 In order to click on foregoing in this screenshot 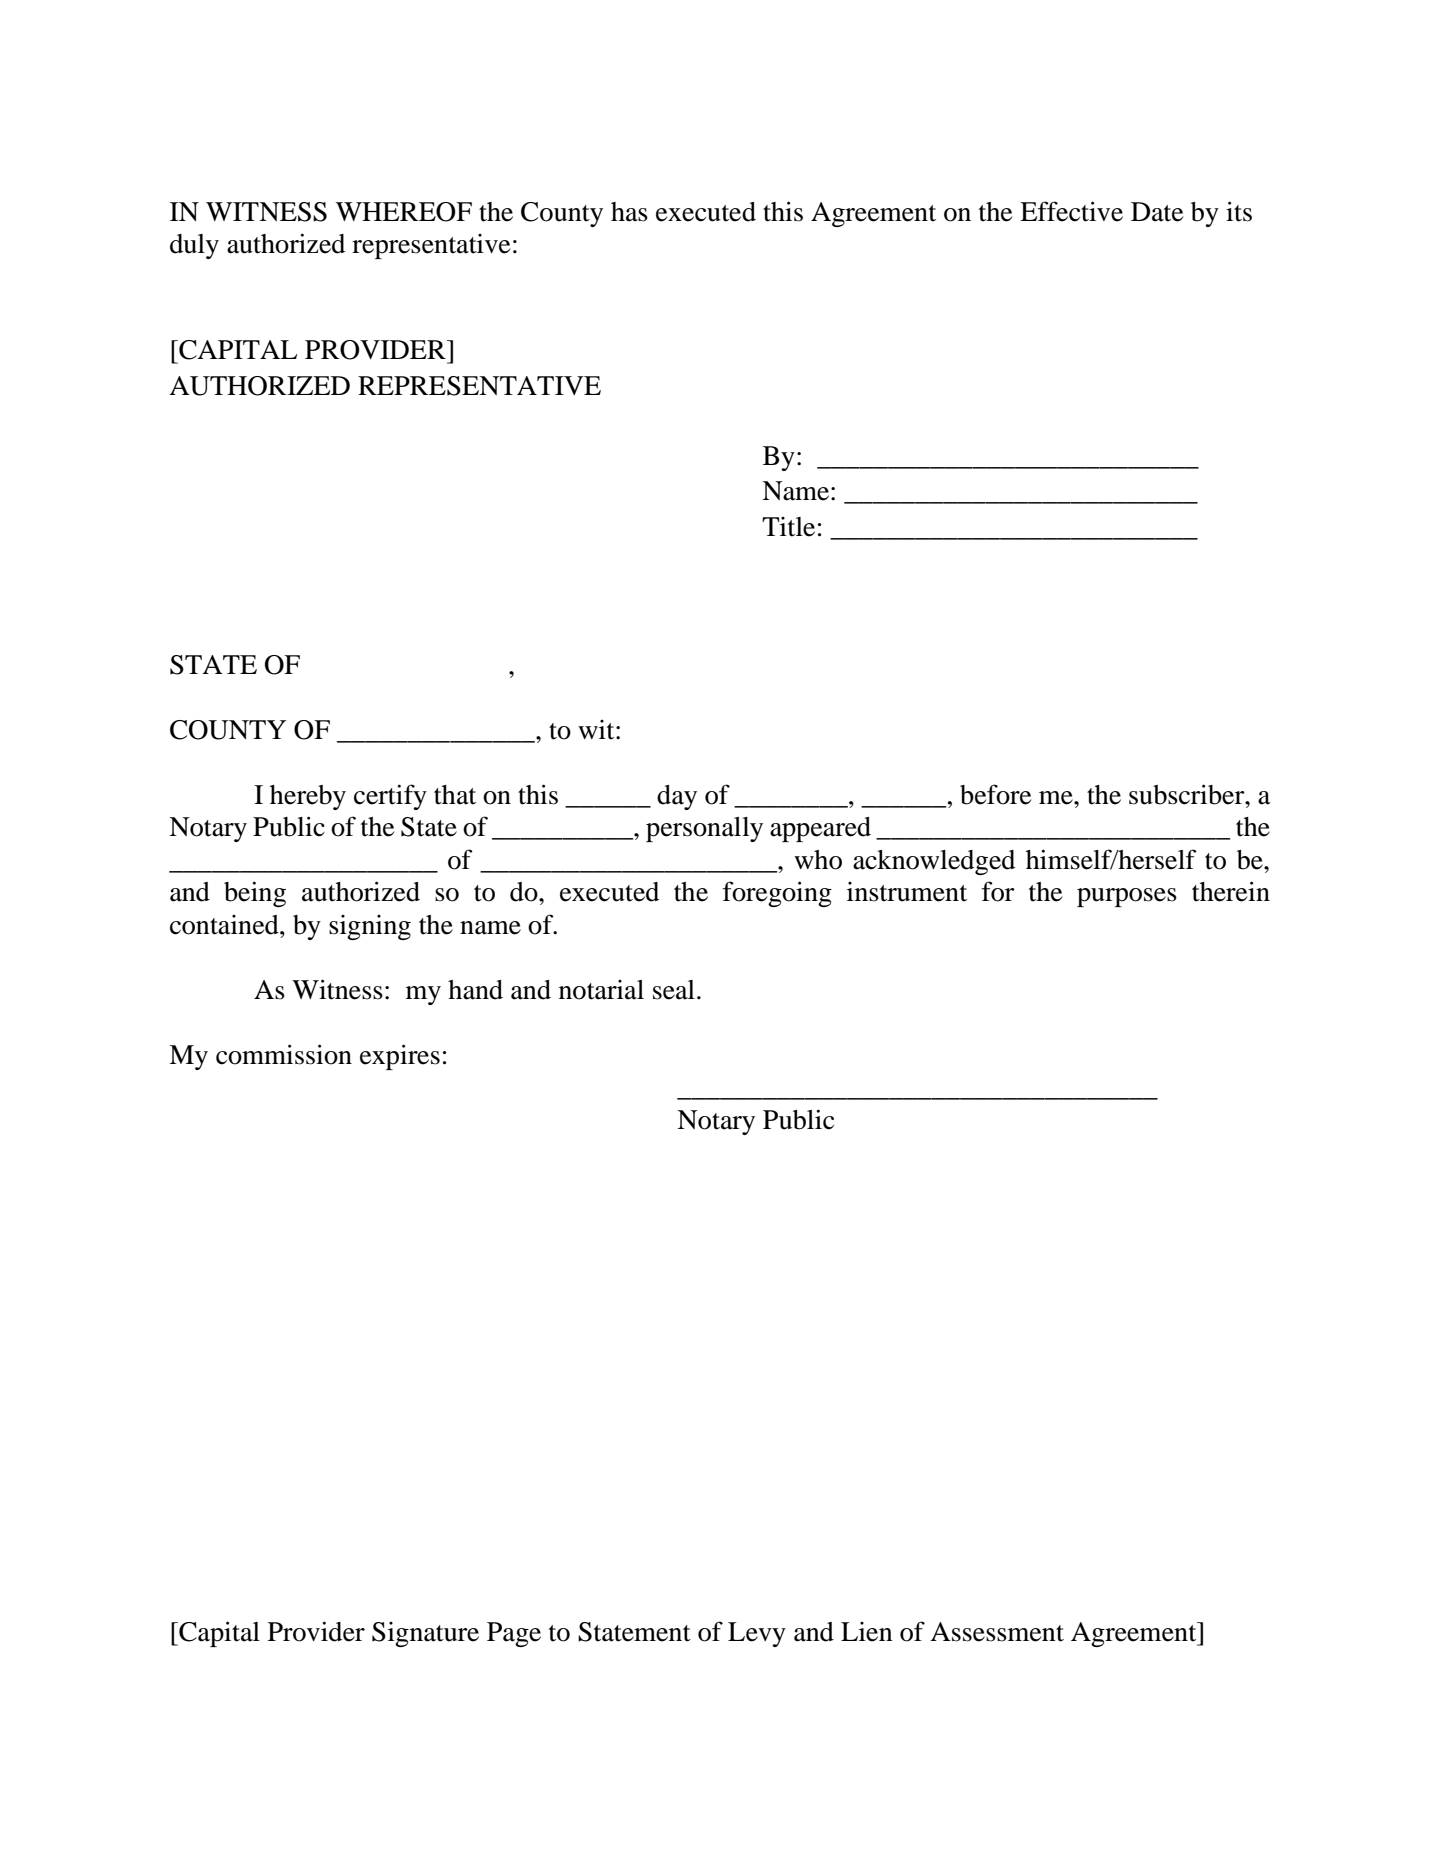, I will do `click(777, 894)`.
